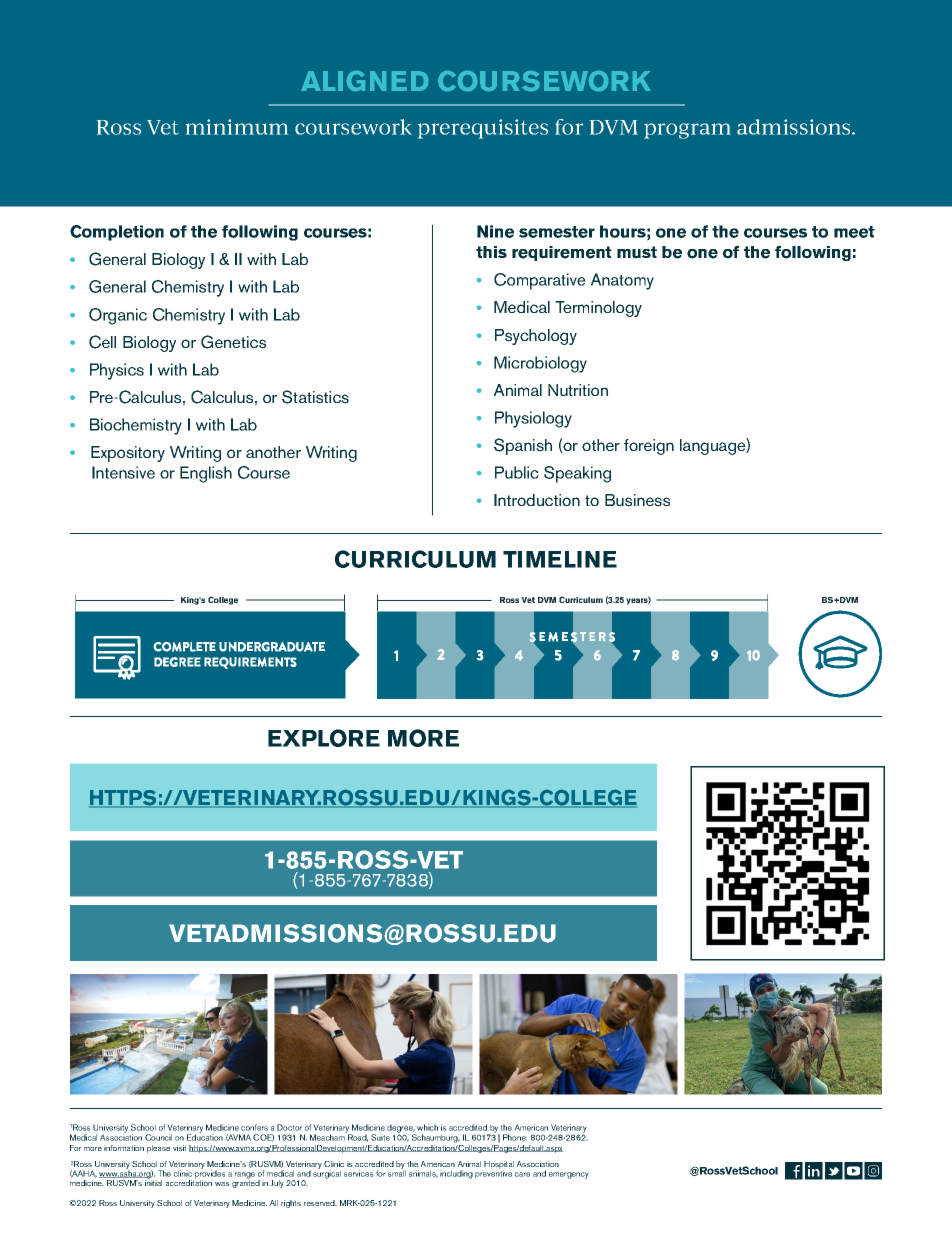 The height and width of the page is (1233, 952). I want to click on emergency, so click(569, 1175).
